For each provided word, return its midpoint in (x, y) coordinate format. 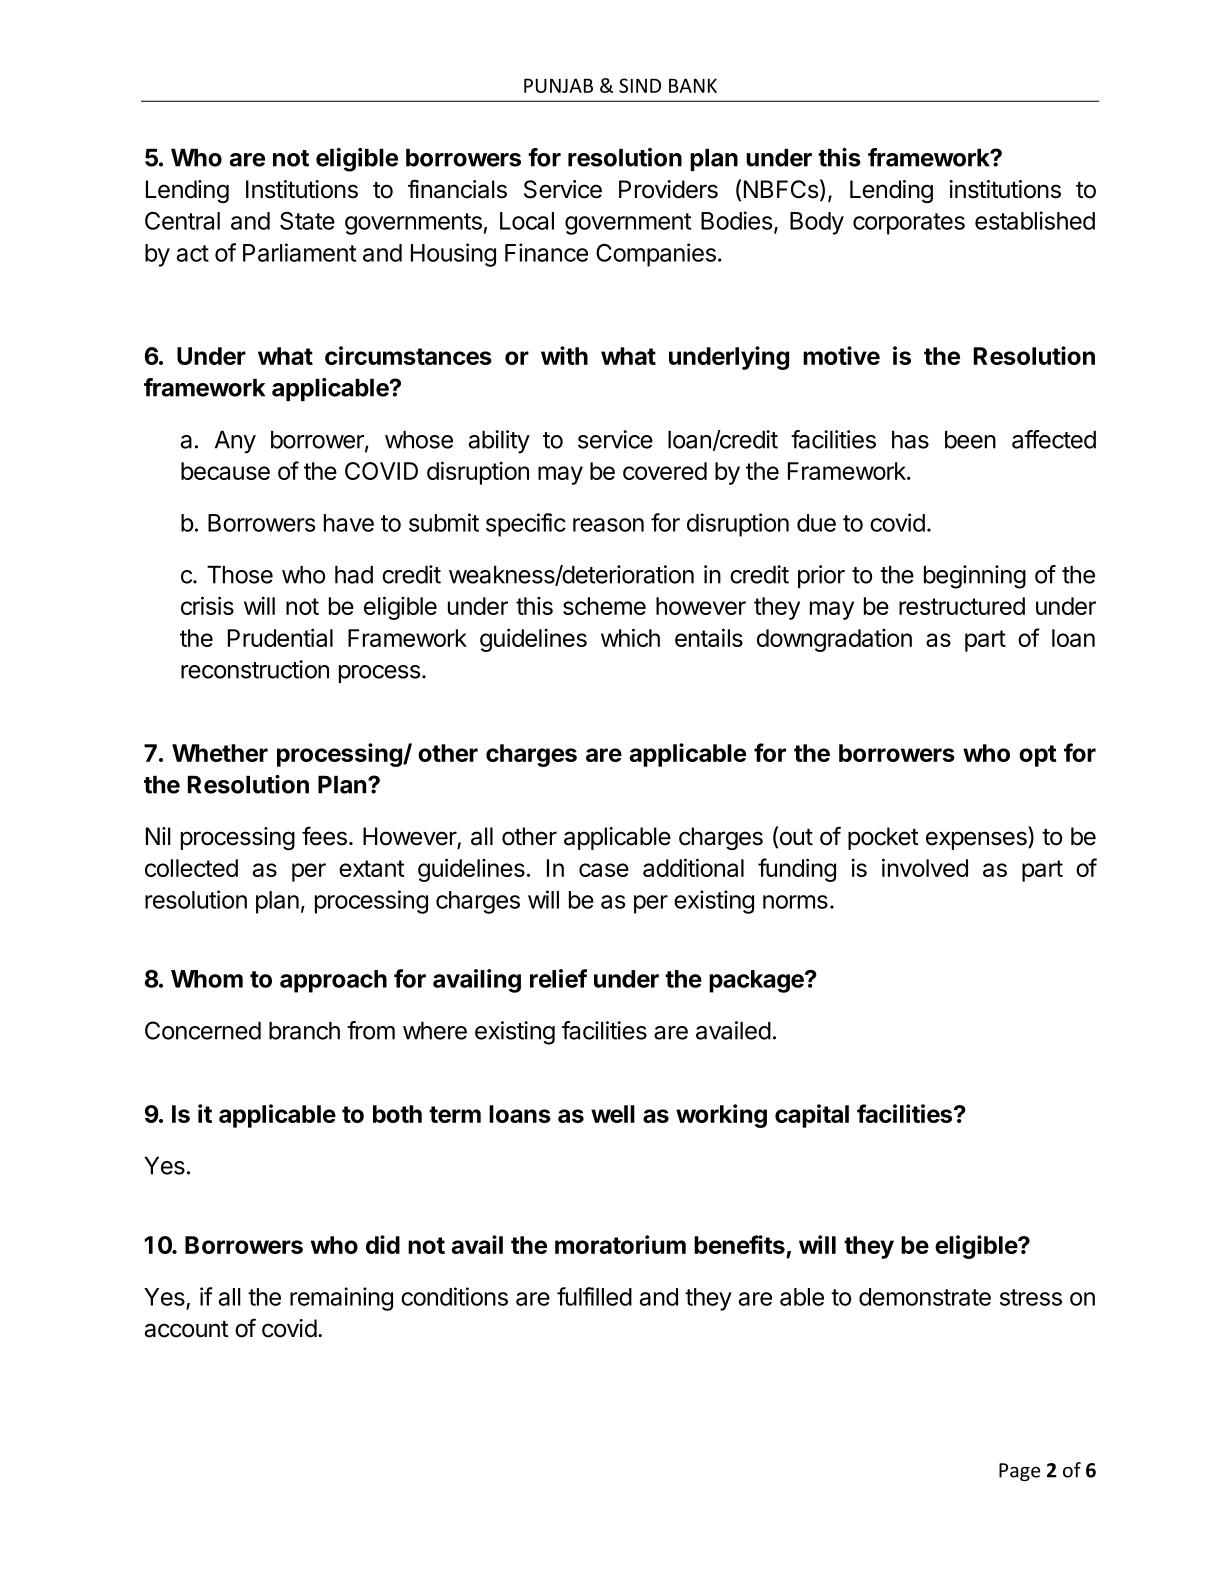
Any (235, 442)
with (564, 355)
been (970, 440)
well (613, 1114)
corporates (909, 224)
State (307, 221)
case (604, 870)
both (397, 1114)
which (630, 637)
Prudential (280, 637)
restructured (962, 606)
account (187, 1329)
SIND (640, 85)
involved (925, 867)
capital (812, 1116)
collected (191, 868)
